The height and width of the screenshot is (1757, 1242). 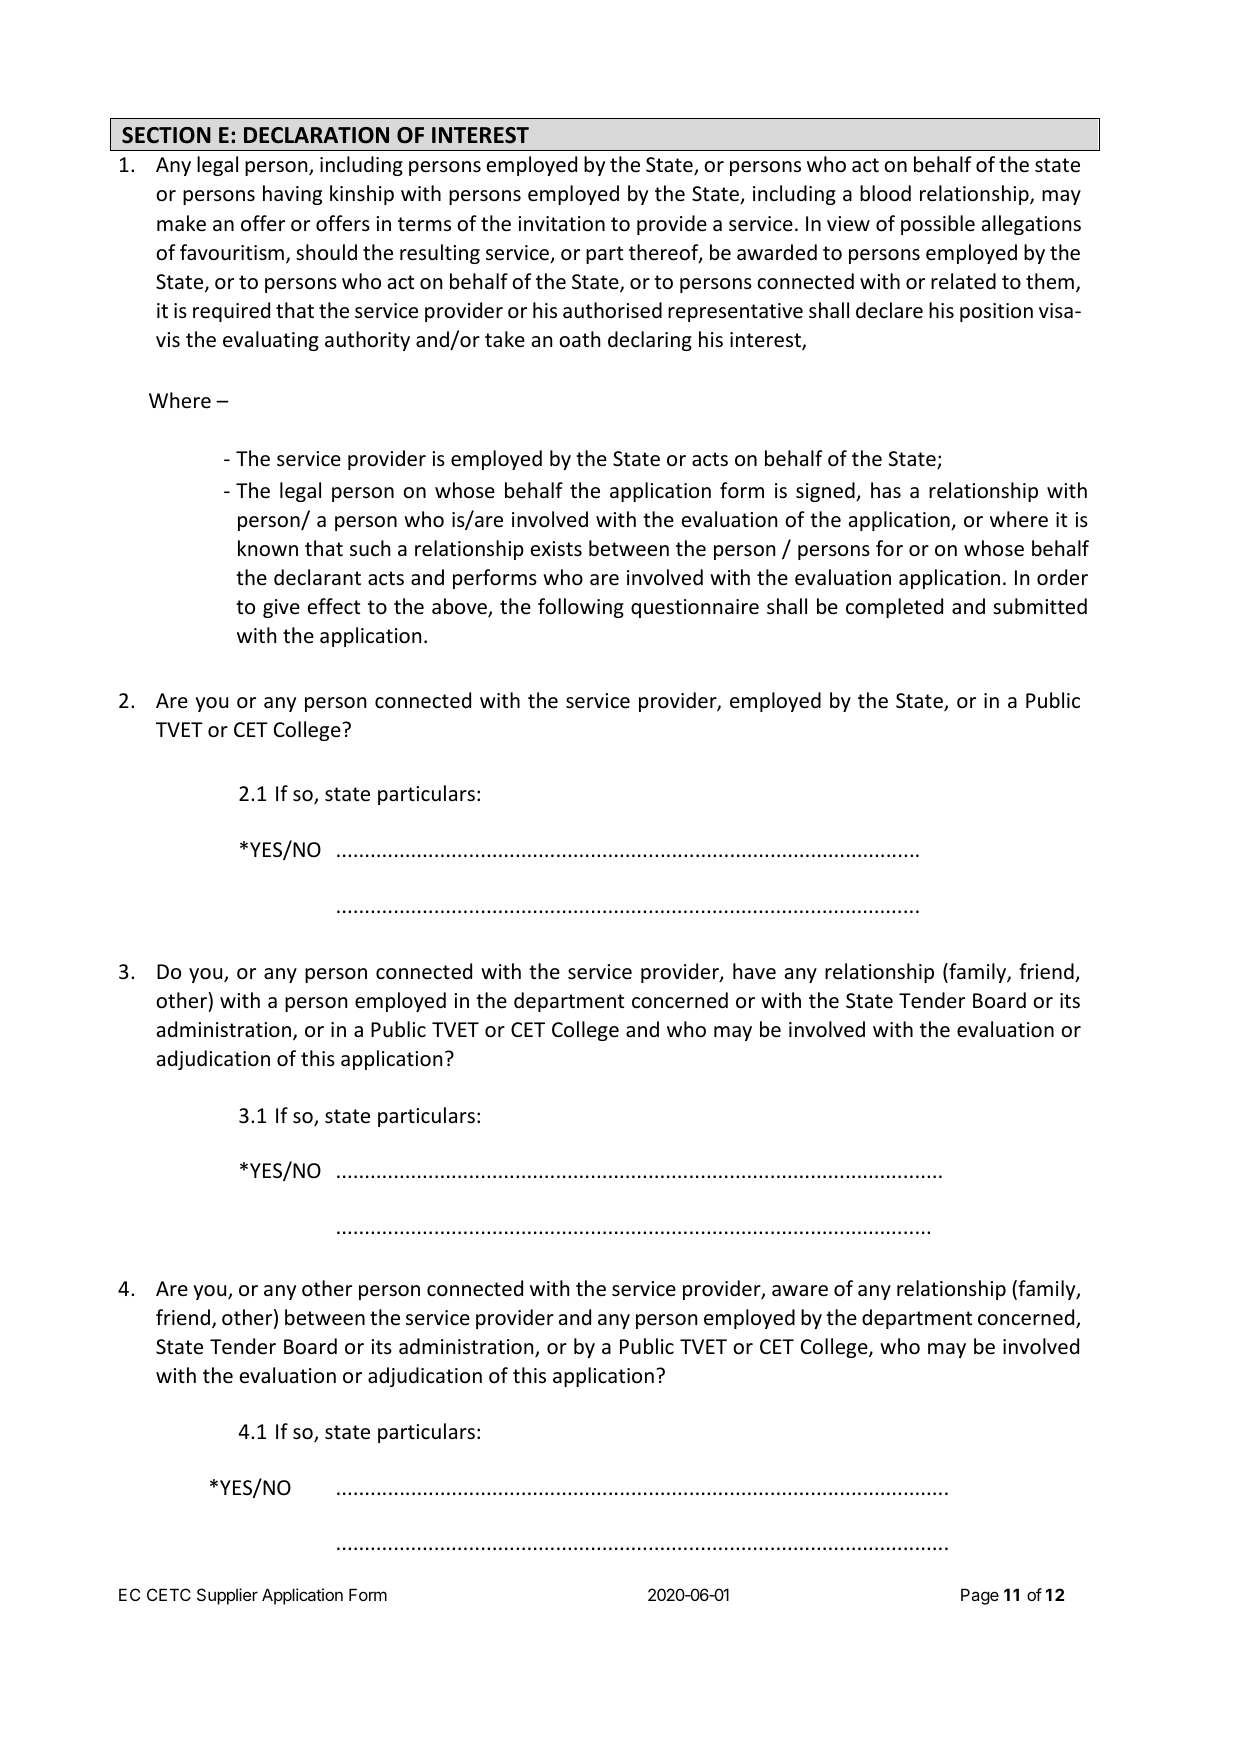 What do you see at coordinates (886, 490) in the screenshot?
I see `has` at bounding box center [886, 490].
